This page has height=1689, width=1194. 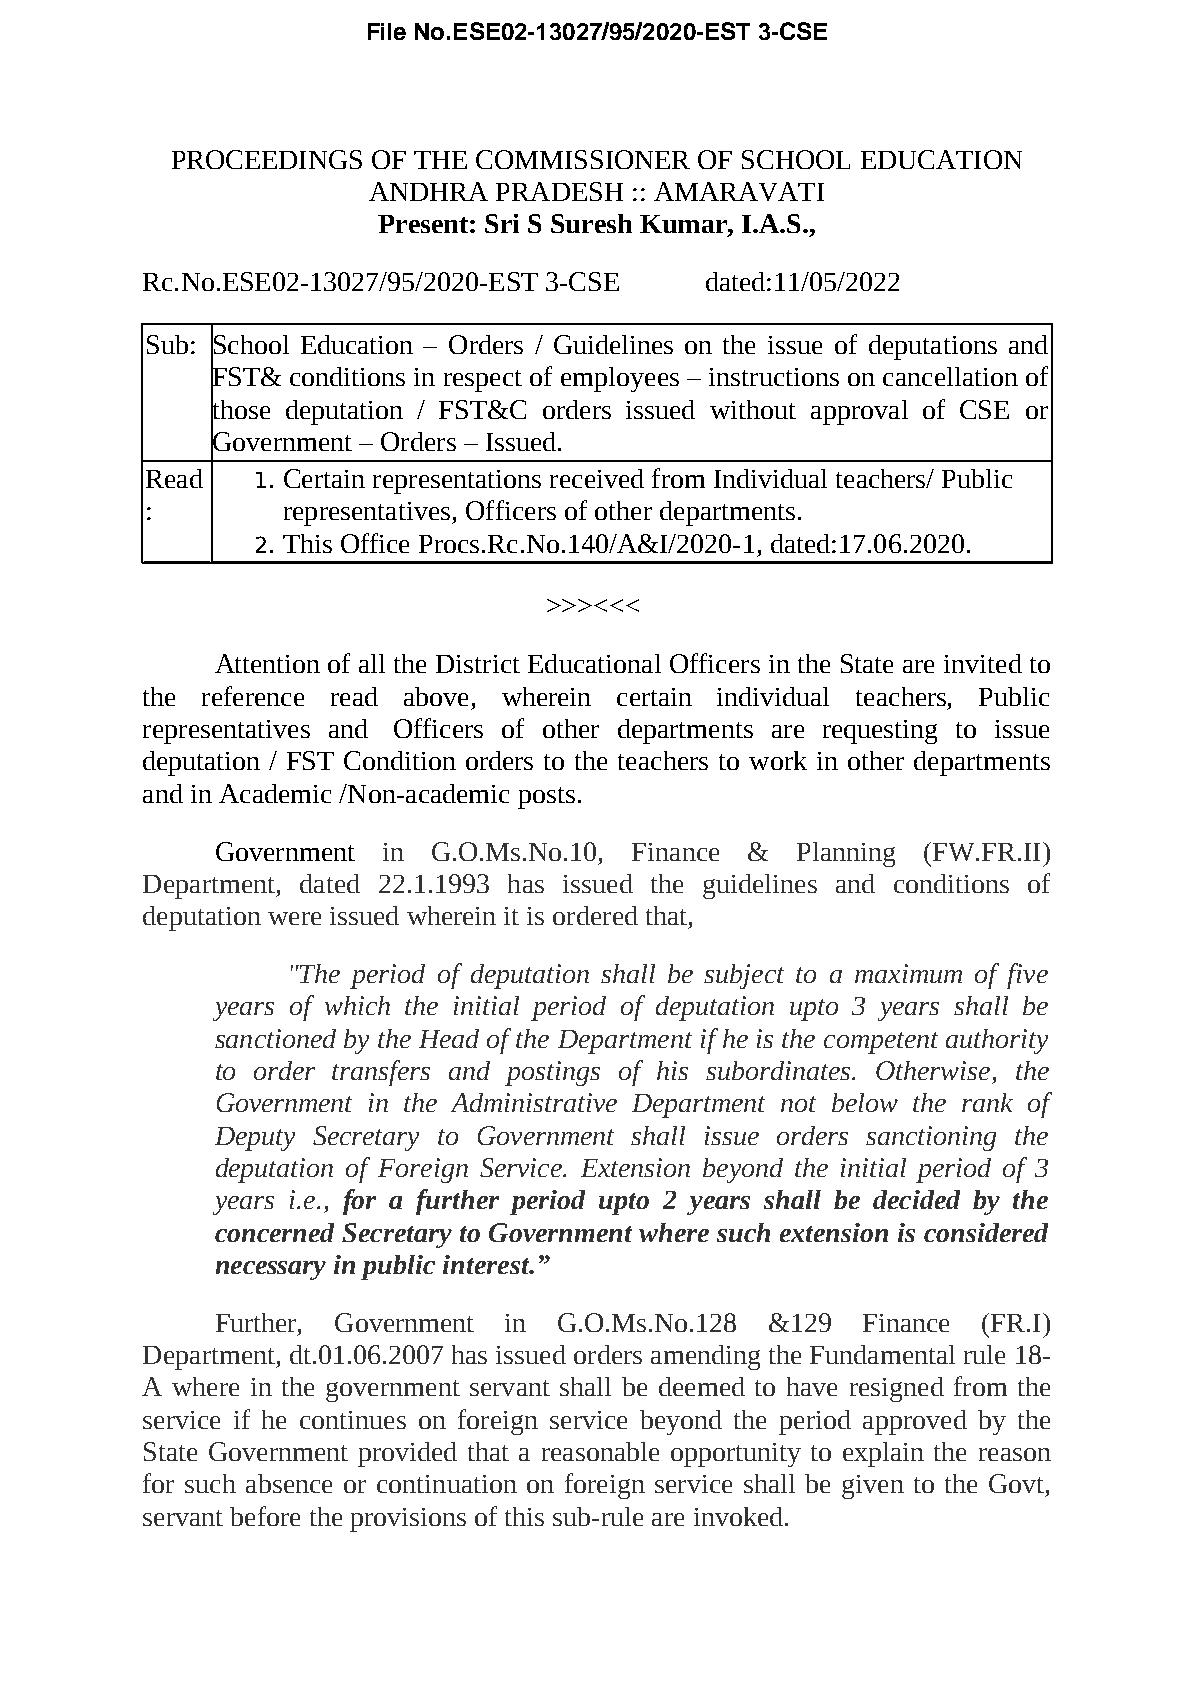 I want to click on those, so click(x=240, y=409).
